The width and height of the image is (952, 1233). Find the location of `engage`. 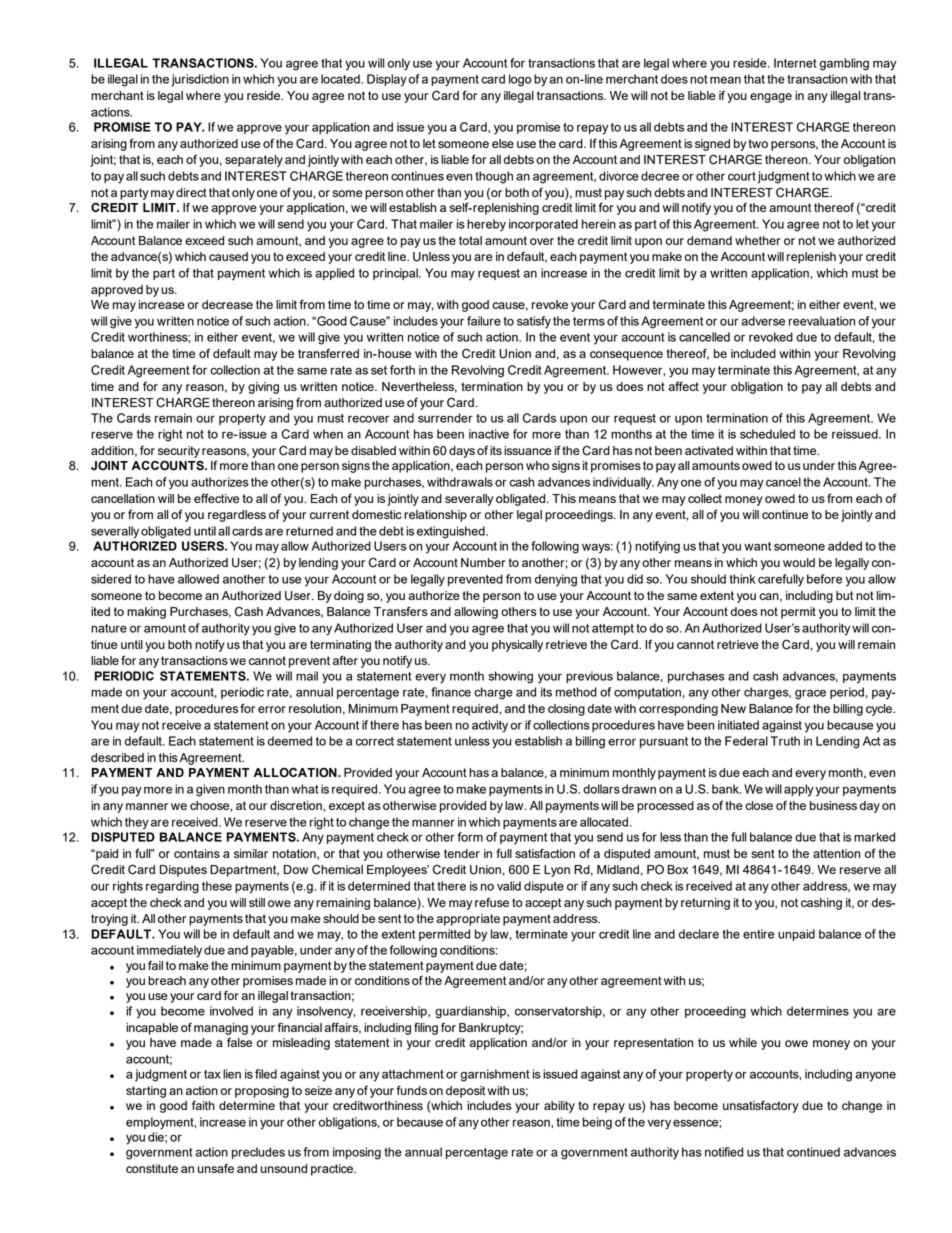

engage is located at coordinates (771, 98).
